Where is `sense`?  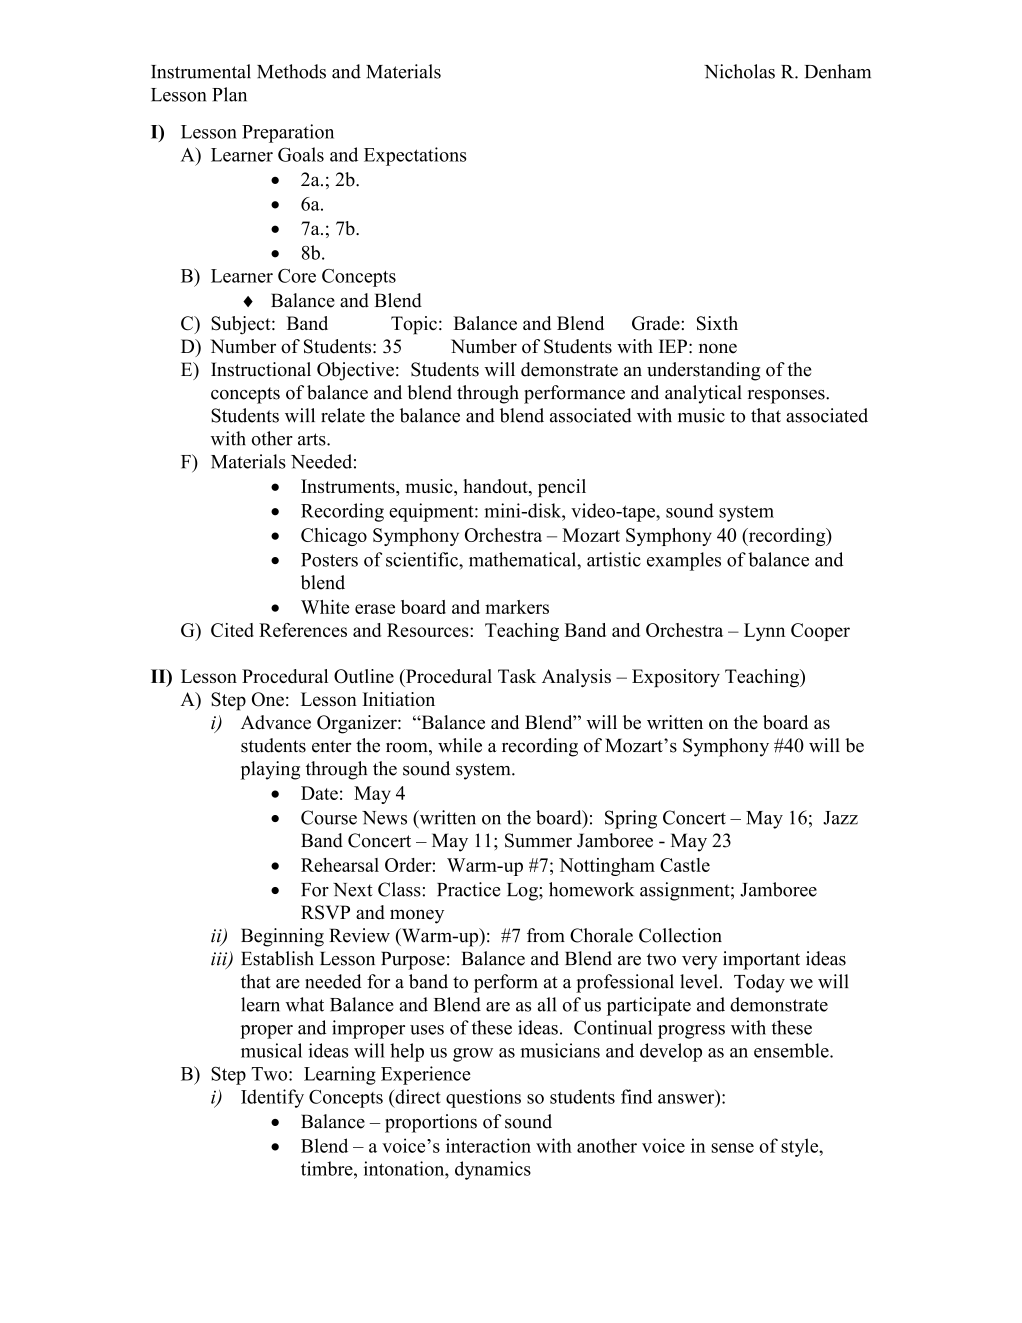 sense is located at coordinates (733, 1148).
